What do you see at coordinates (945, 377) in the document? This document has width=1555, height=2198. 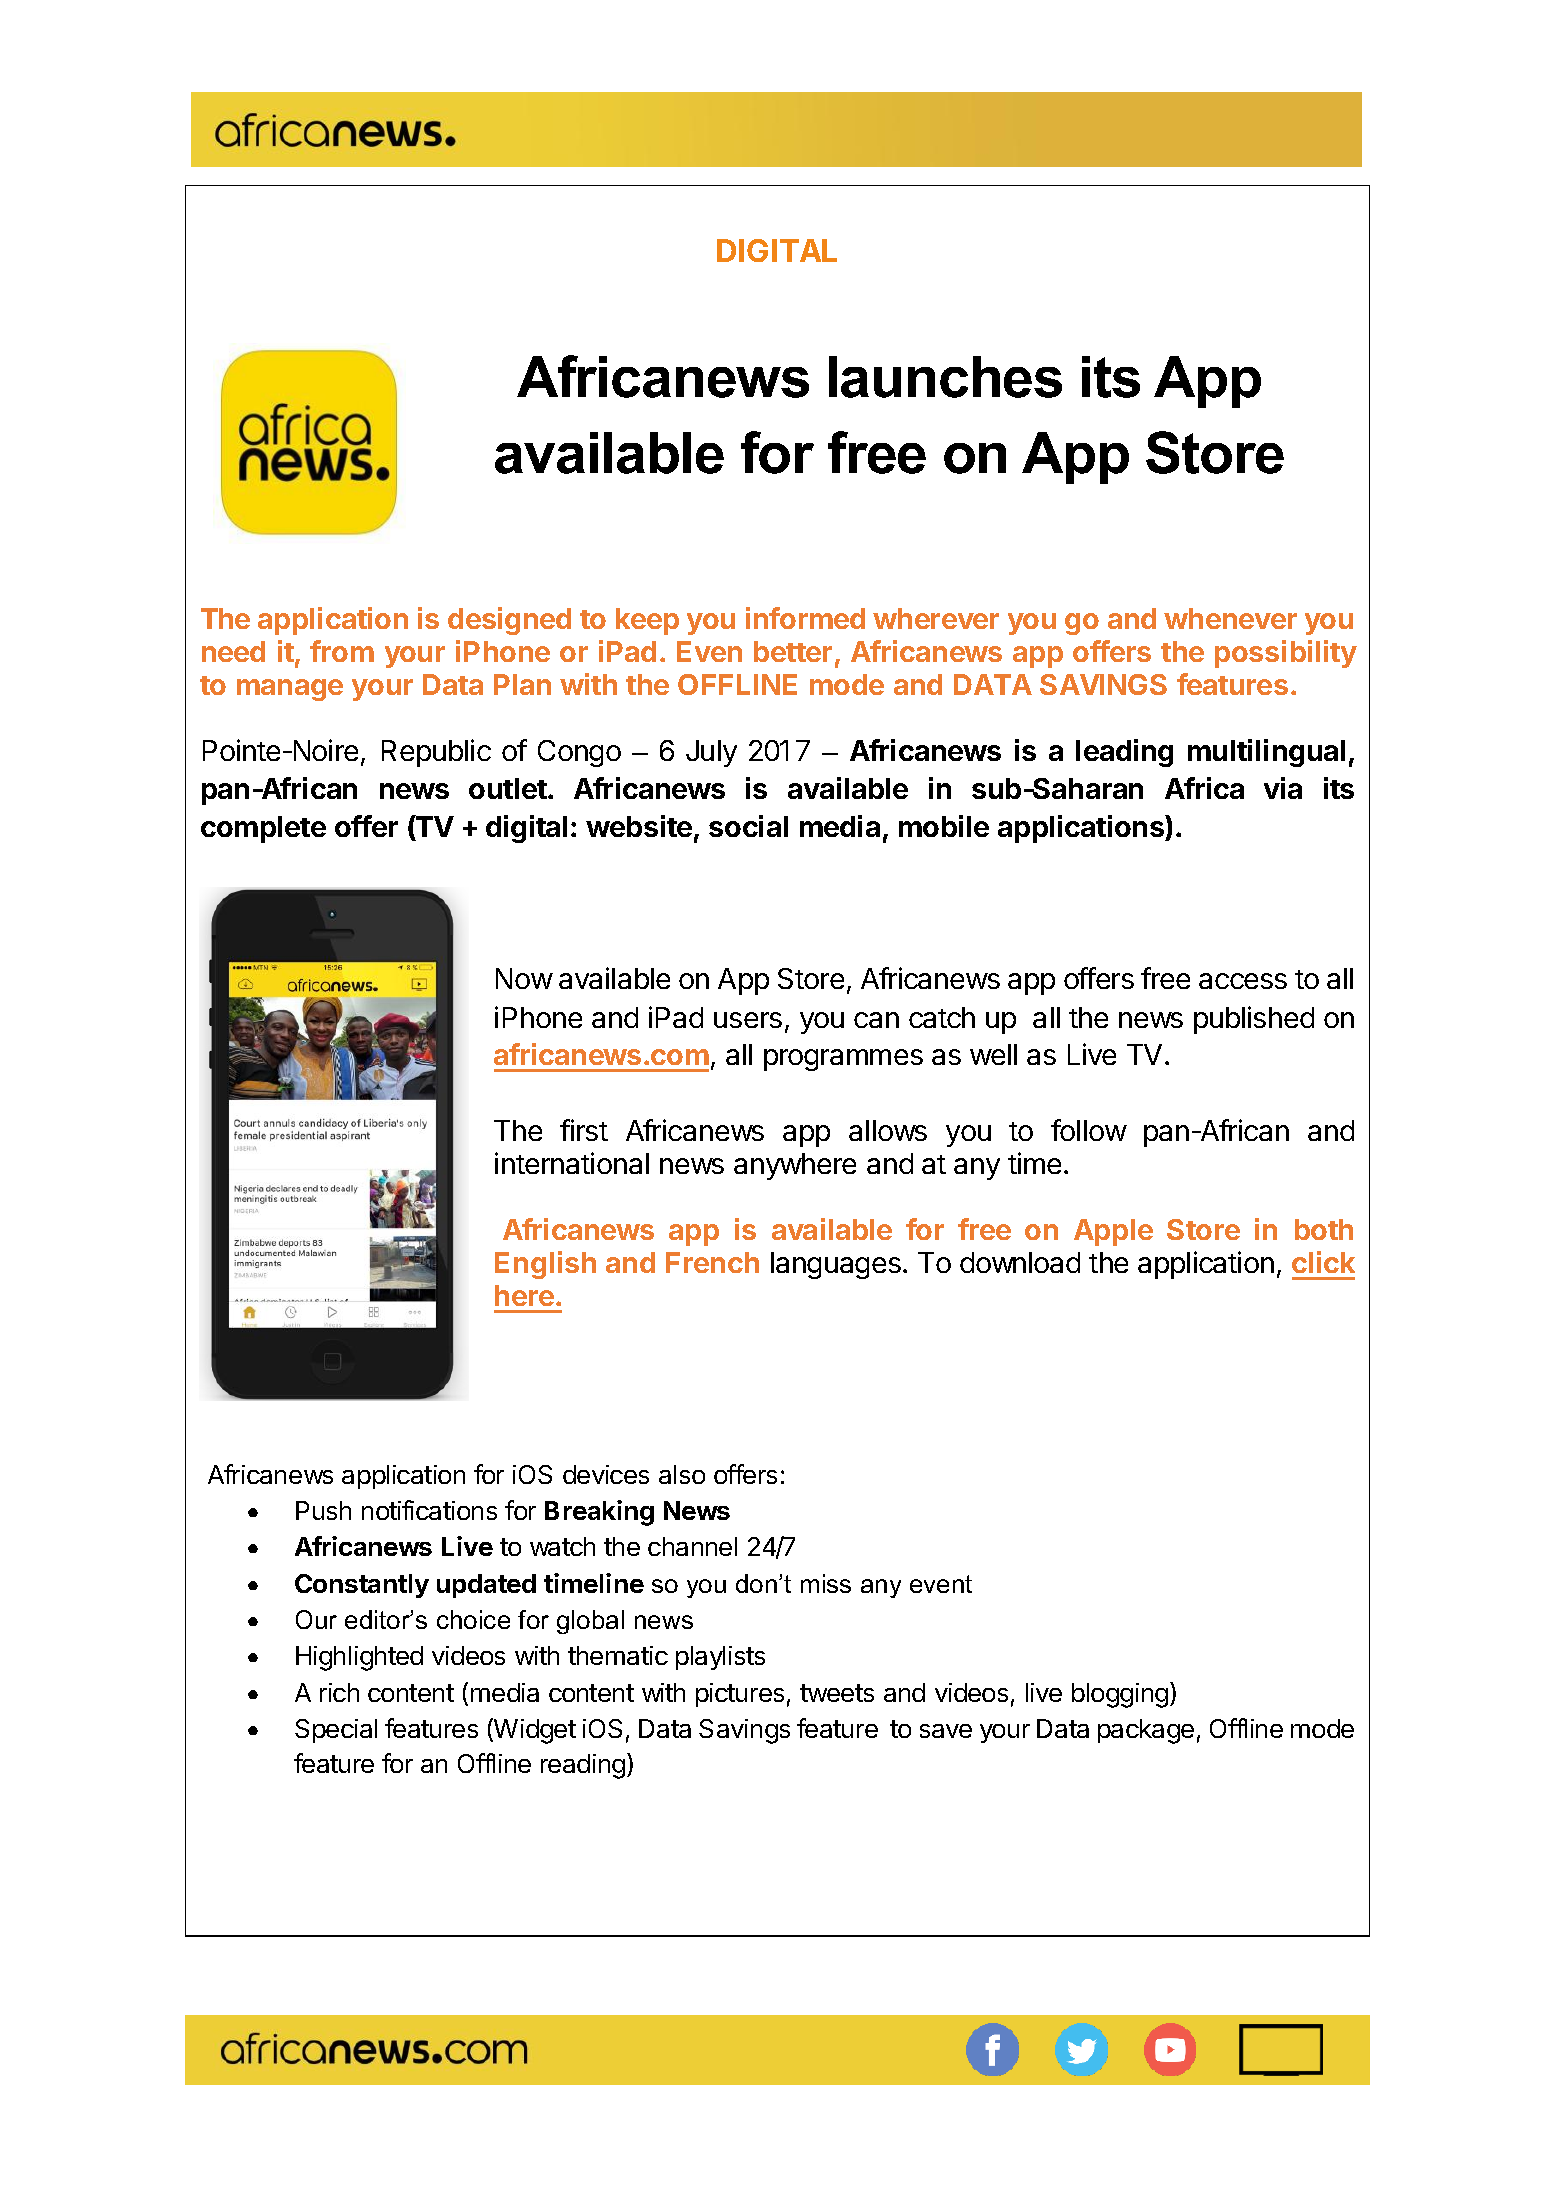 I see `launches` at bounding box center [945, 377].
